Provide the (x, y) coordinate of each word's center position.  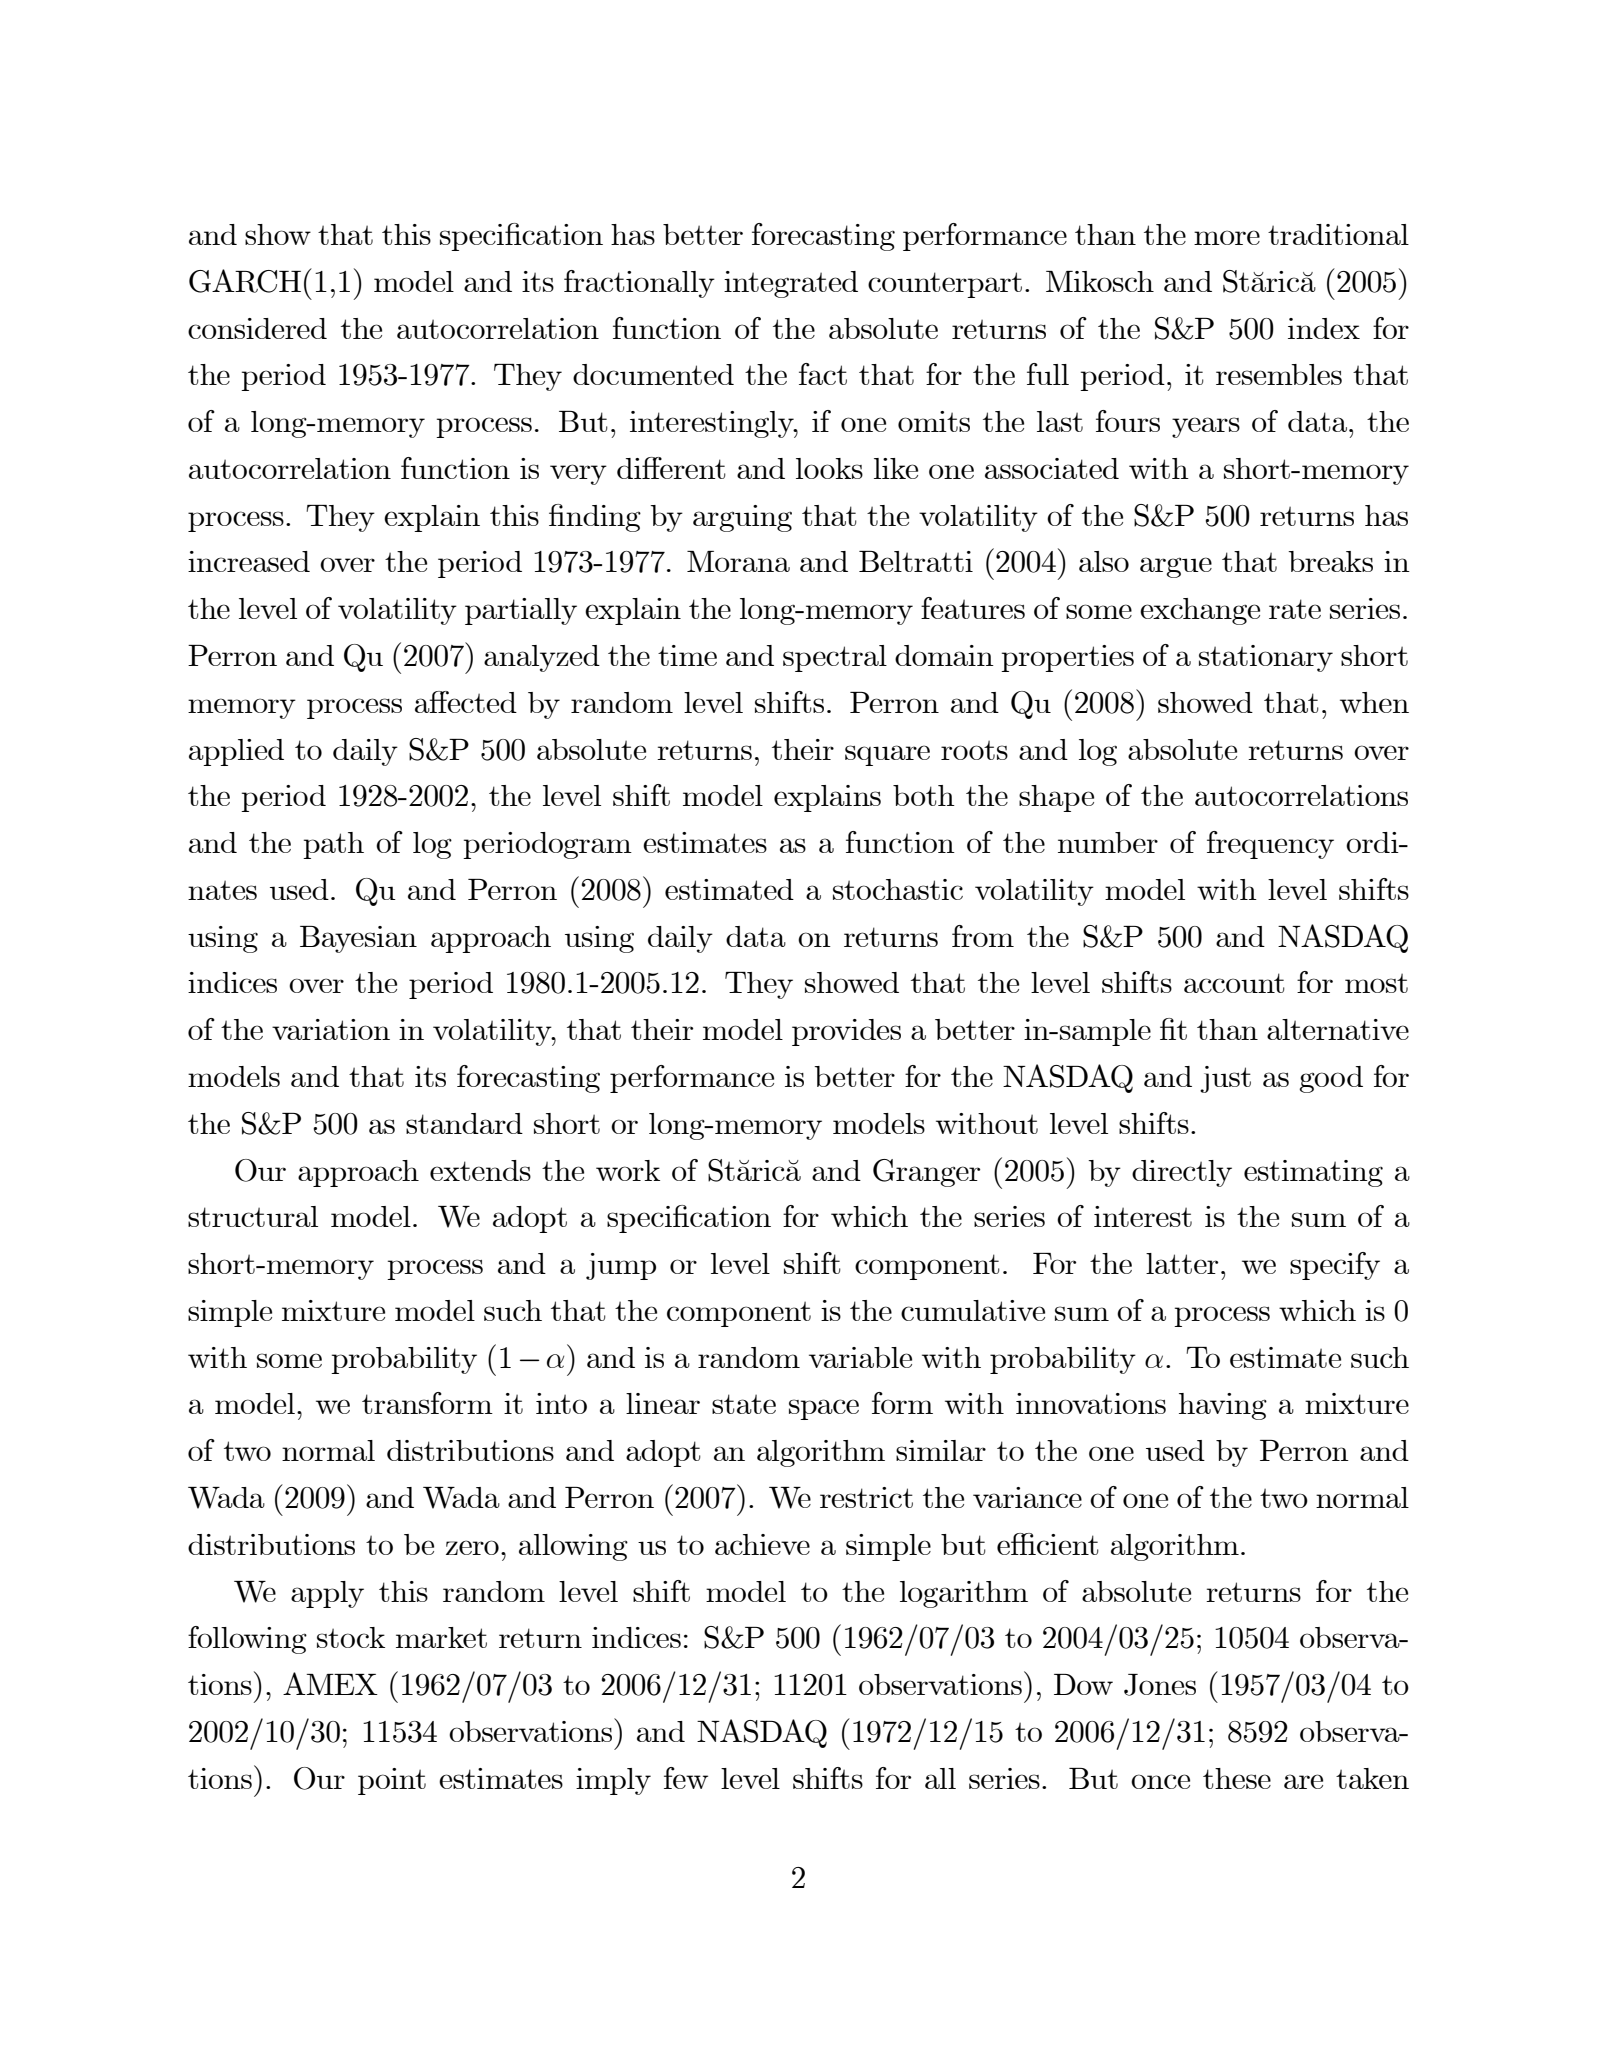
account (1234, 983)
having (1223, 1406)
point (392, 1781)
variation (331, 1029)
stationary (1266, 658)
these (1237, 1778)
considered (257, 328)
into (561, 1403)
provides (846, 1032)
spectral (835, 658)
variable (860, 1357)
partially (521, 611)
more (1227, 237)
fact (823, 374)
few (686, 1778)
